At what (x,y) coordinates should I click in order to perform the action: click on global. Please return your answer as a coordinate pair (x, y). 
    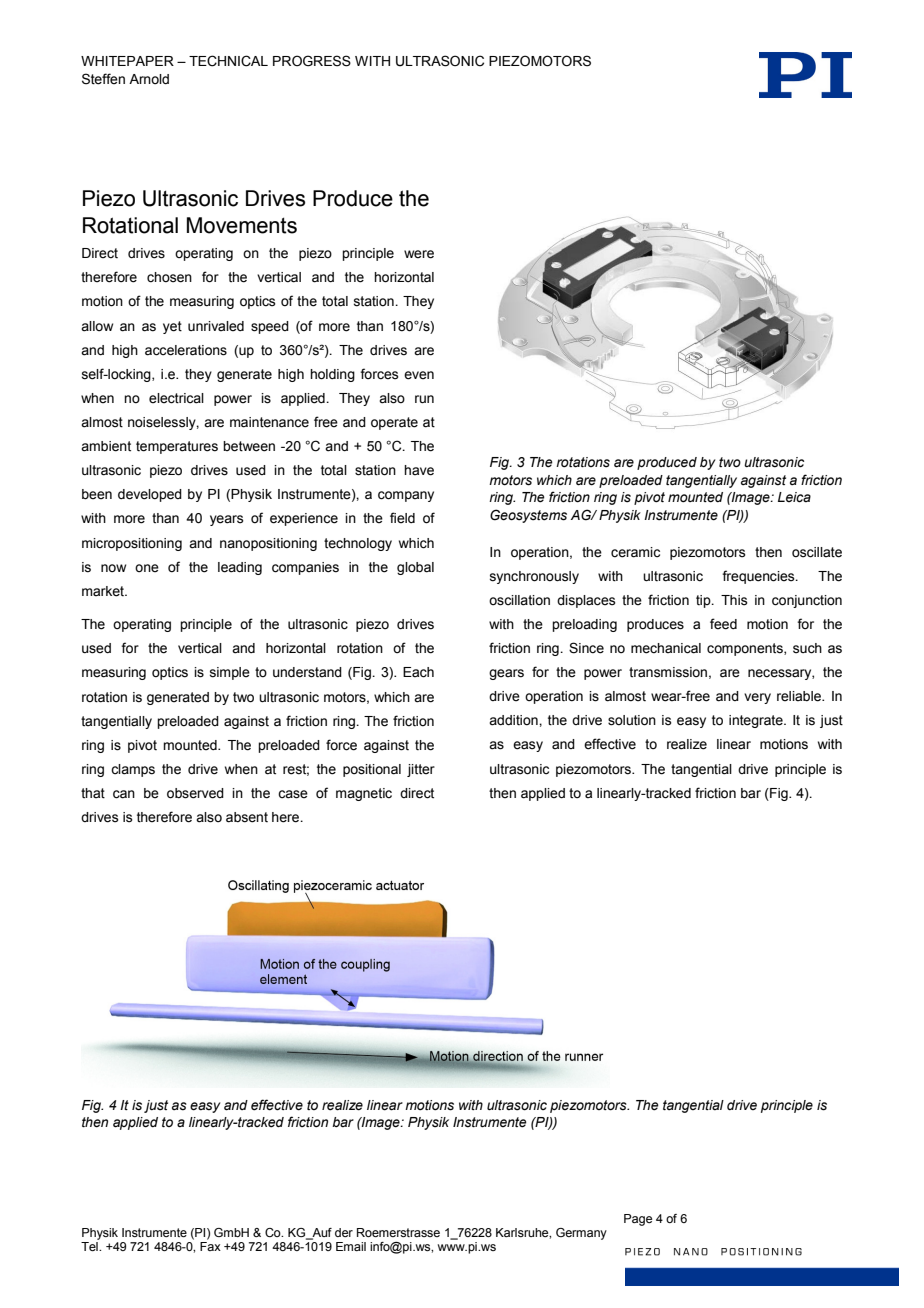
    Looking at the image, I should click on (415, 568).
